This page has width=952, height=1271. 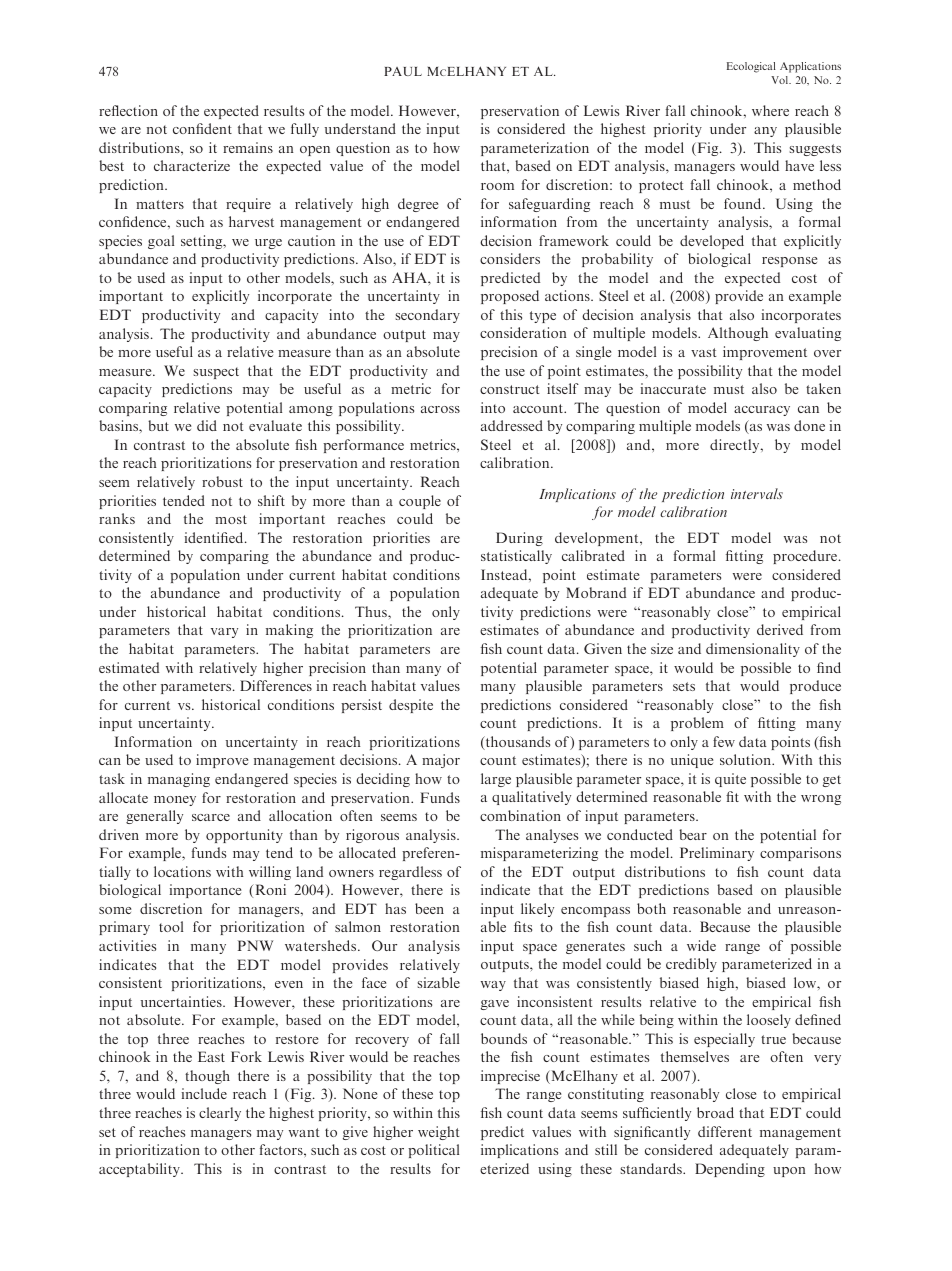 What do you see at coordinates (403, 71) in the page?
I see `PAUL` at bounding box center [403, 71].
